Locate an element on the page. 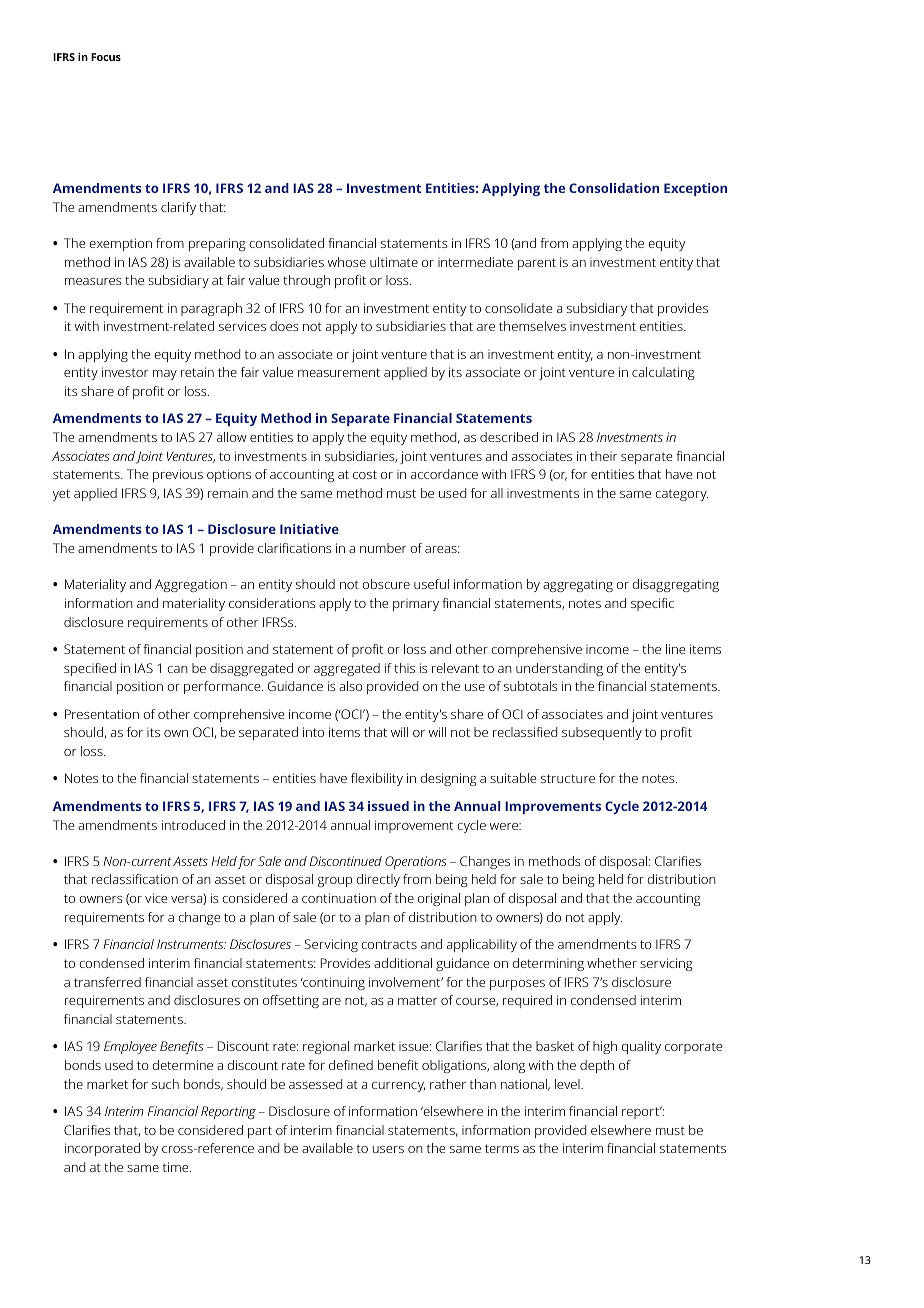  time is located at coordinates (177, 1167).
